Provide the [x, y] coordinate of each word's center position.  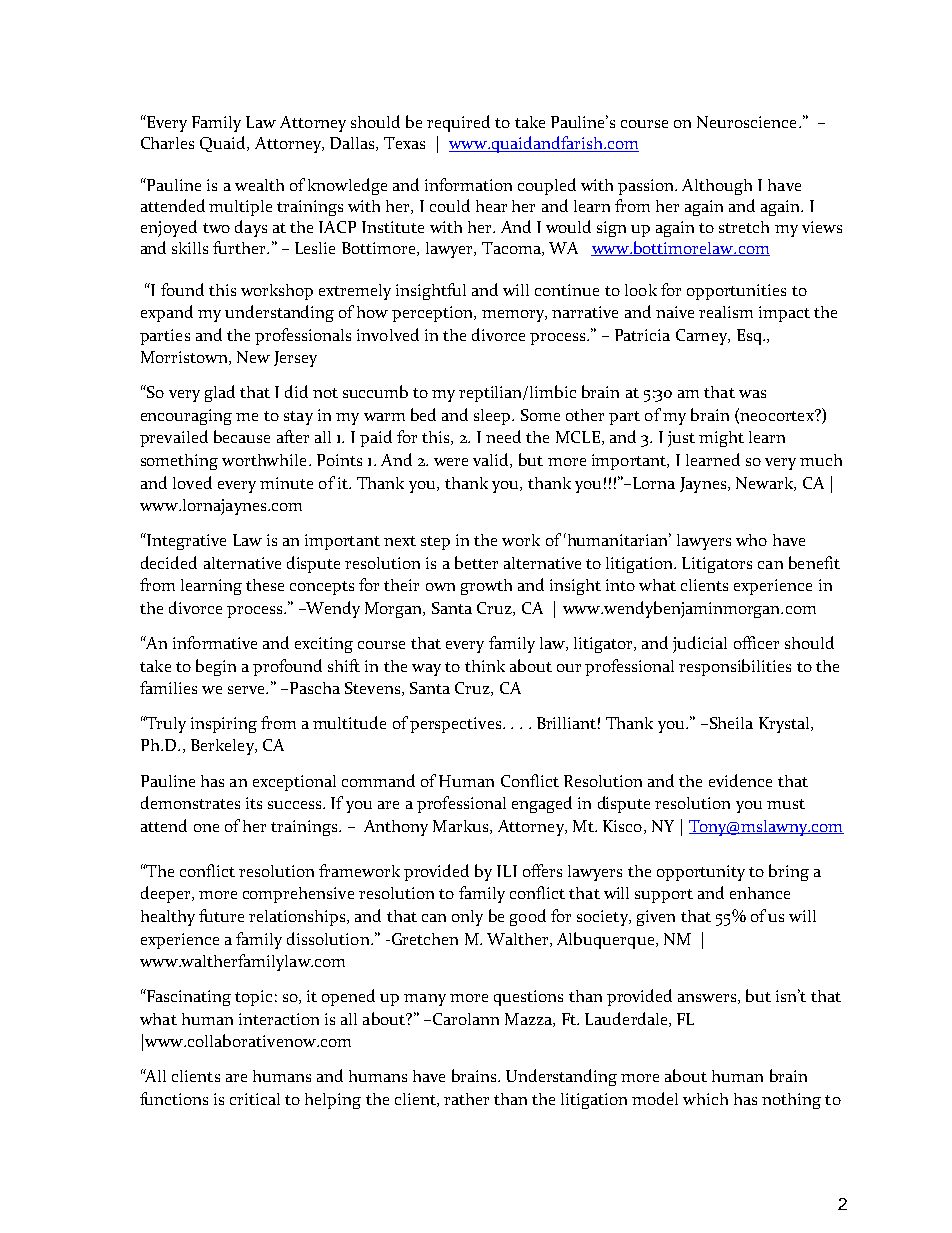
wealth [259, 185]
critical [255, 1099]
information [468, 184]
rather [466, 1099]
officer [756, 642]
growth [486, 587]
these [265, 585]
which [705, 1099]
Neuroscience [748, 122]
